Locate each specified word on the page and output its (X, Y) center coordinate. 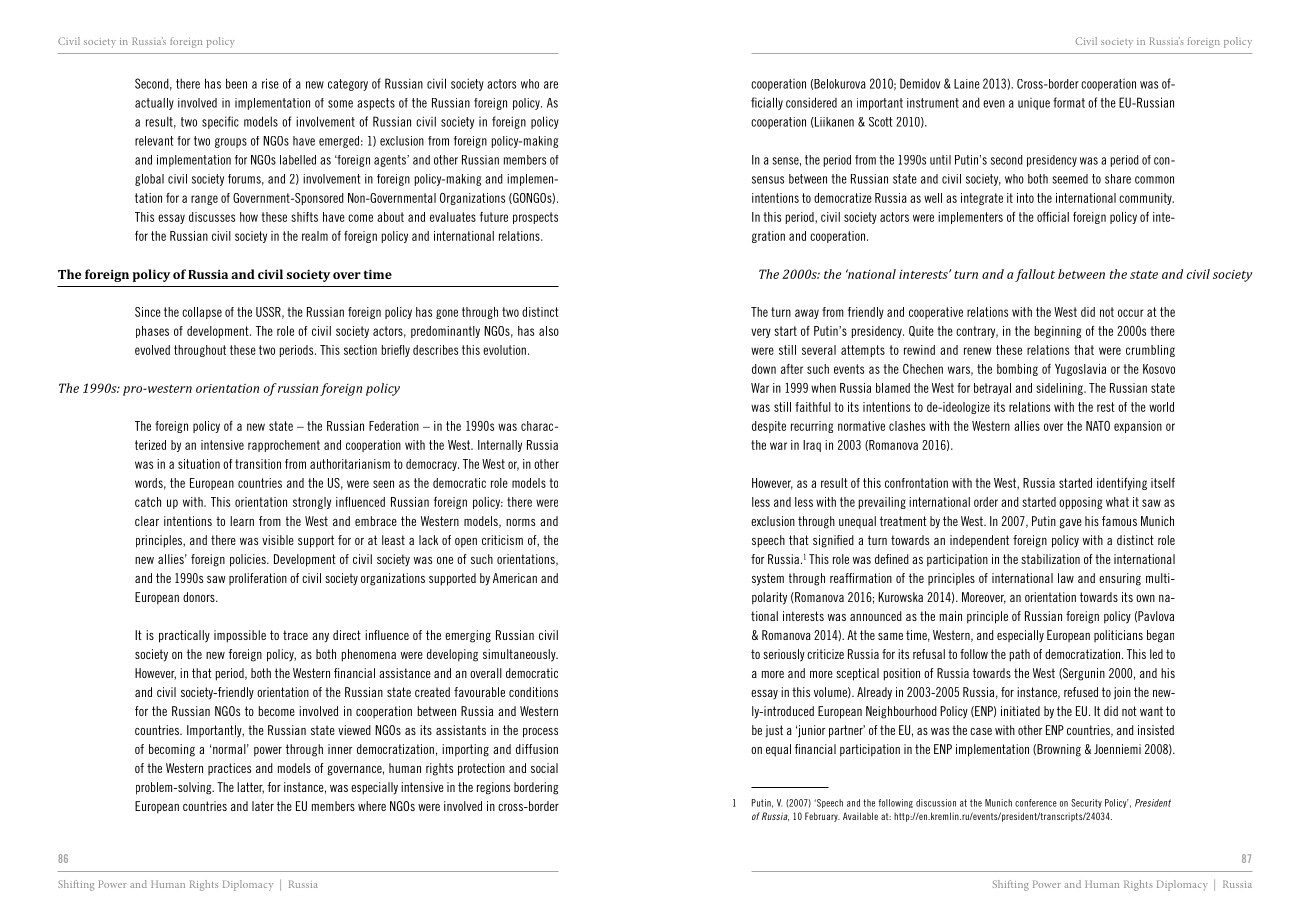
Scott (881, 122)
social (544, 768)
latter (250, 788)
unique (1034, 104)
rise (270, 83)
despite (769, 427)
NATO (1098, 426)
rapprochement (284, 446)
